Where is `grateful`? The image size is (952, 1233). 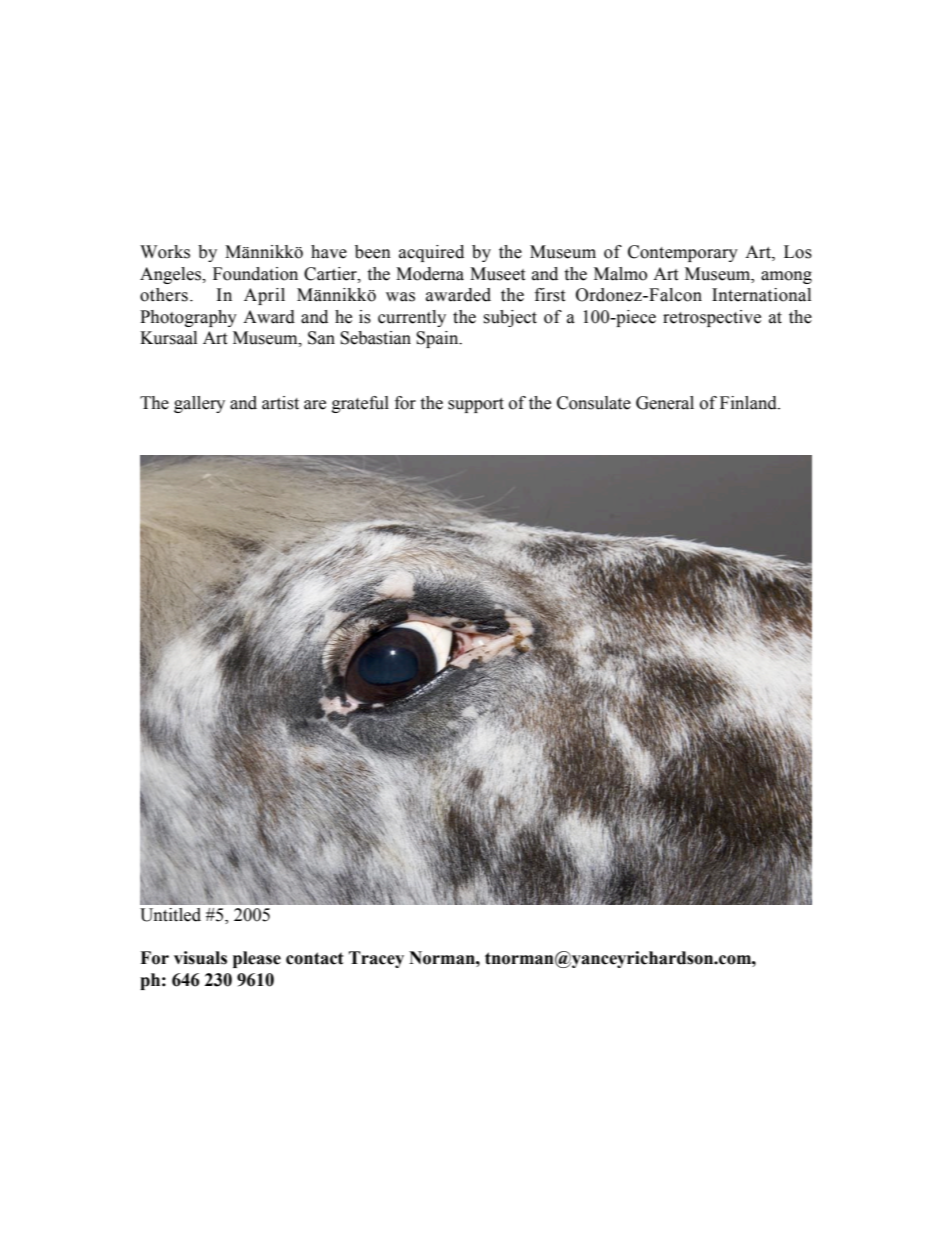
grateful is located at coordinates (360, 404).
